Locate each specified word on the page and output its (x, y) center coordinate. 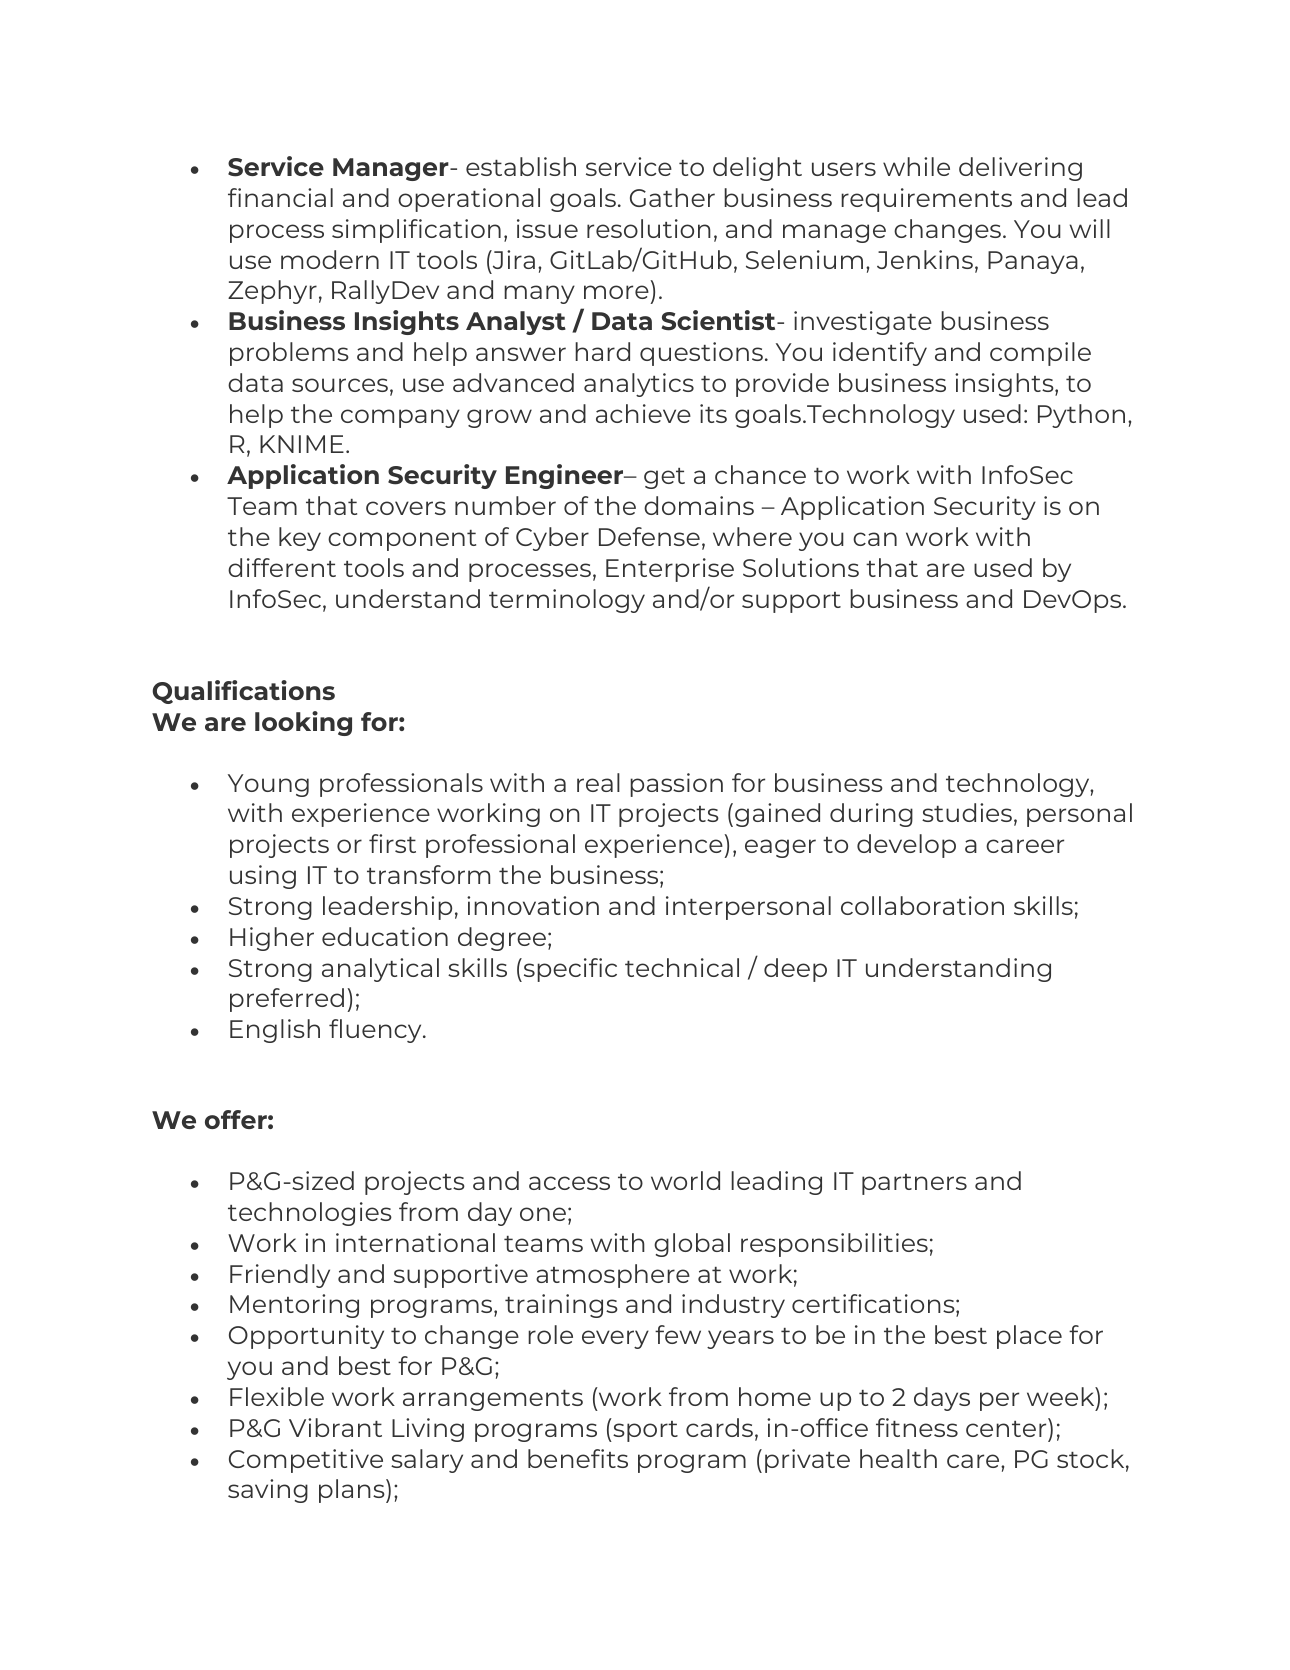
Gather (672, 197)
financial (280, 197)
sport (644, 1430)
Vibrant (335, 1427)
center (1007, 1427)
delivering (1020, 169)
